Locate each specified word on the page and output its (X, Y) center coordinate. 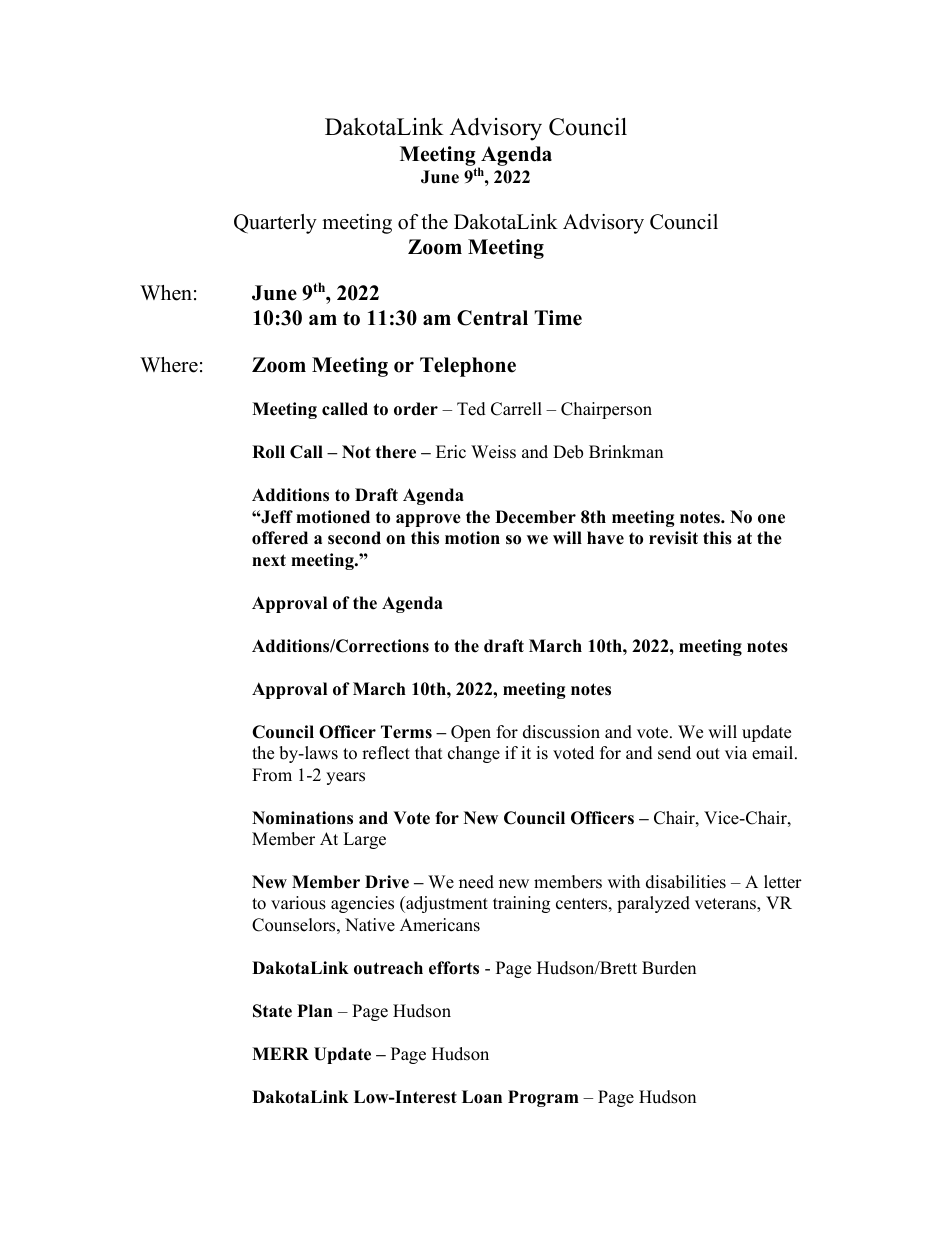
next (269, 560)
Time (558, 318)
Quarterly (275, 224)
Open (471, 733)
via (736, 752)
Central (492, 318)
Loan (482, 1097)
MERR (280, 1053)
